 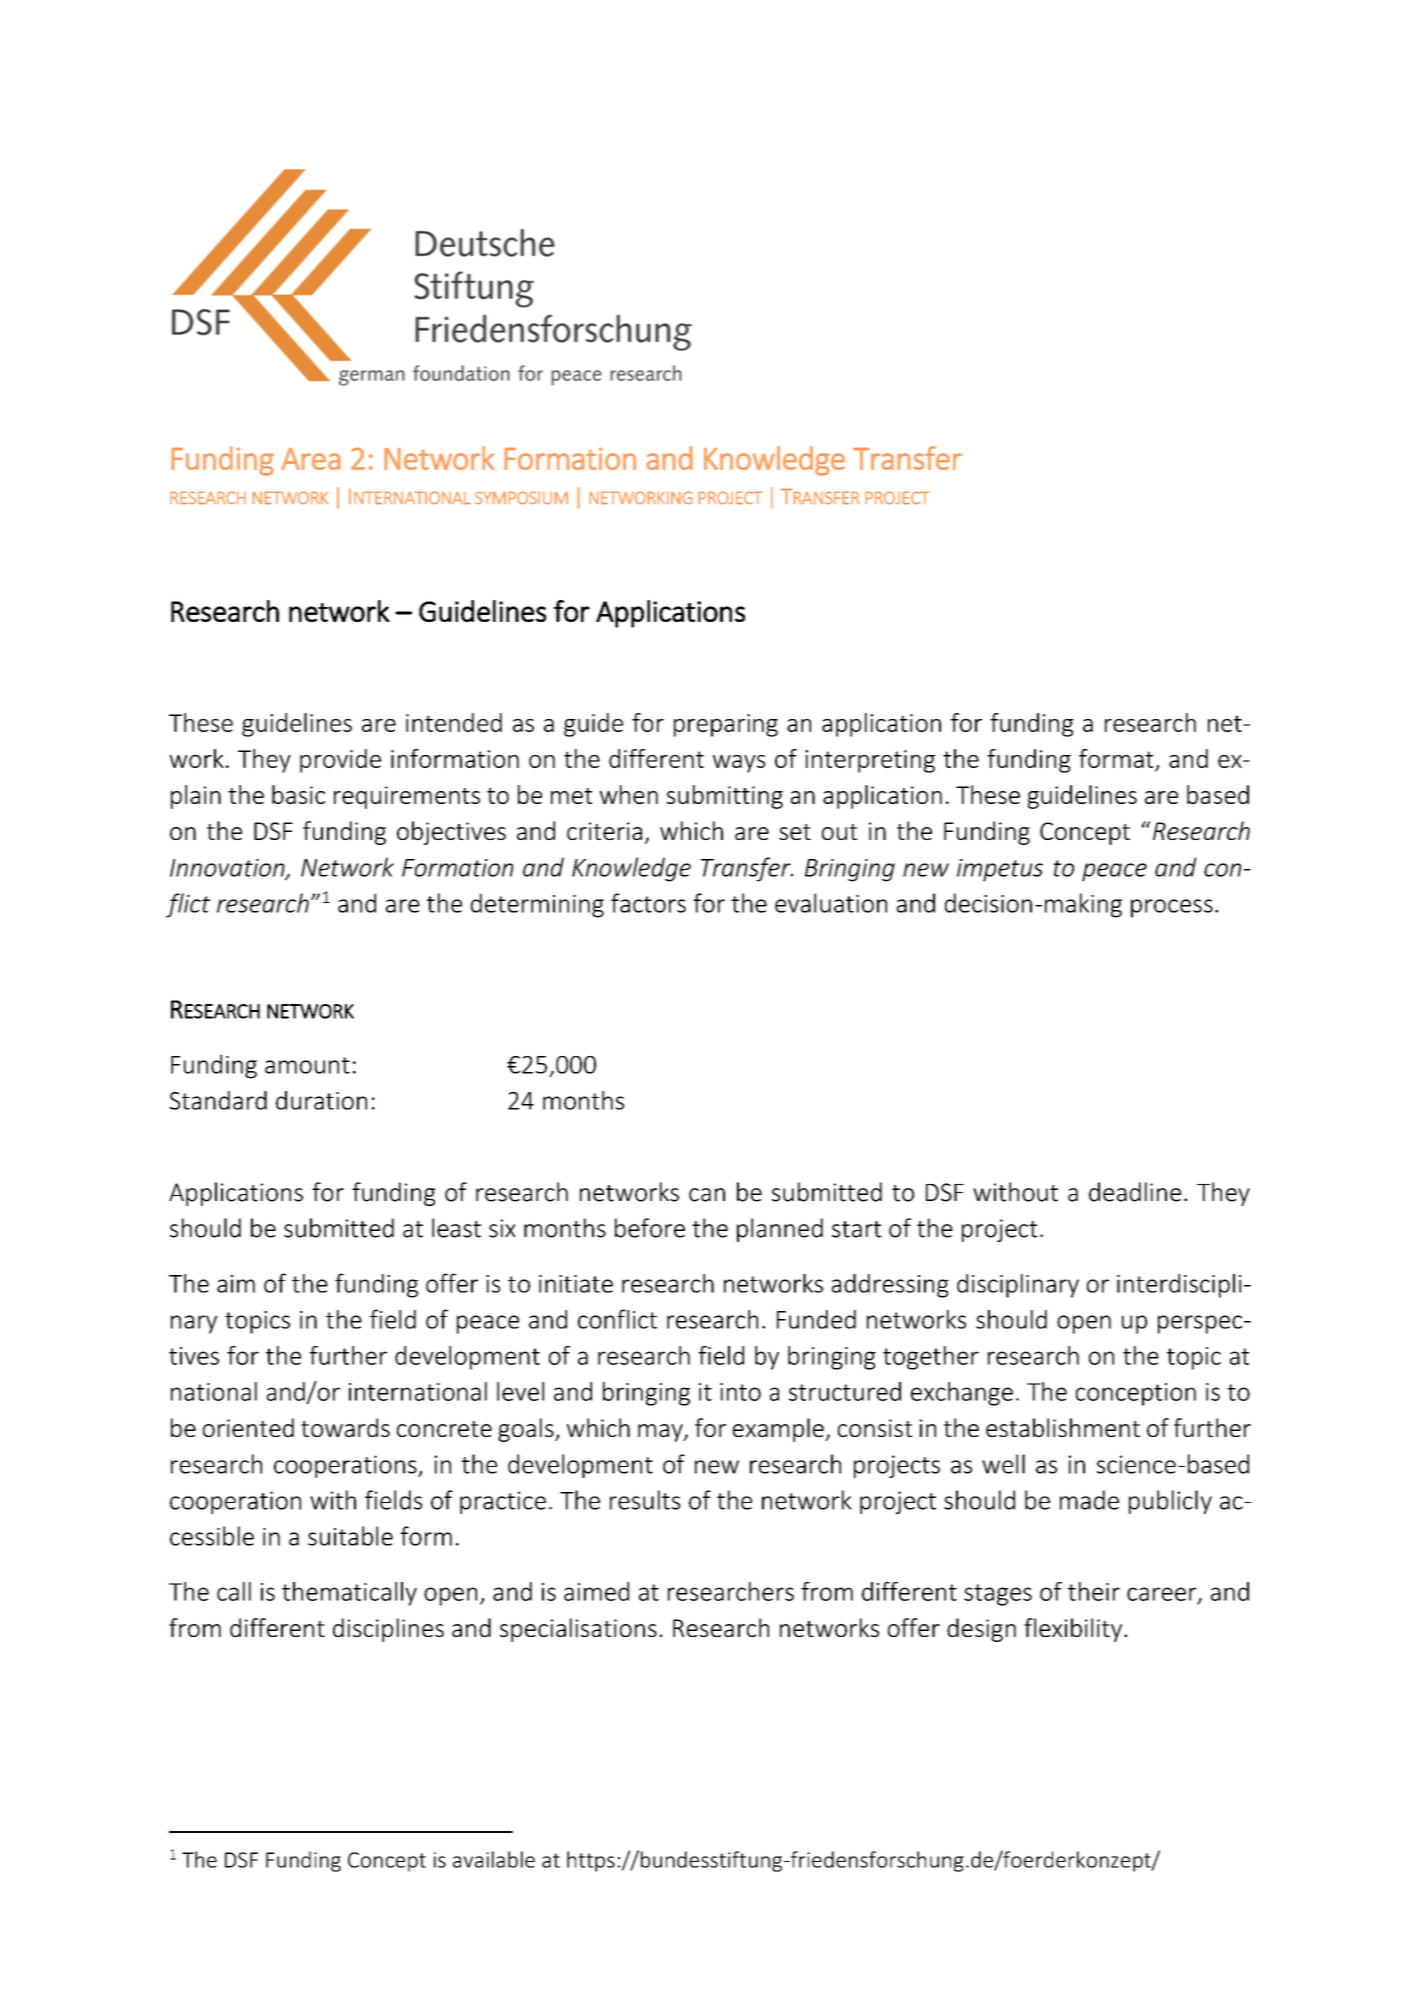 I want to click on SYMPOSIUM, so click(x=521, y=498).
